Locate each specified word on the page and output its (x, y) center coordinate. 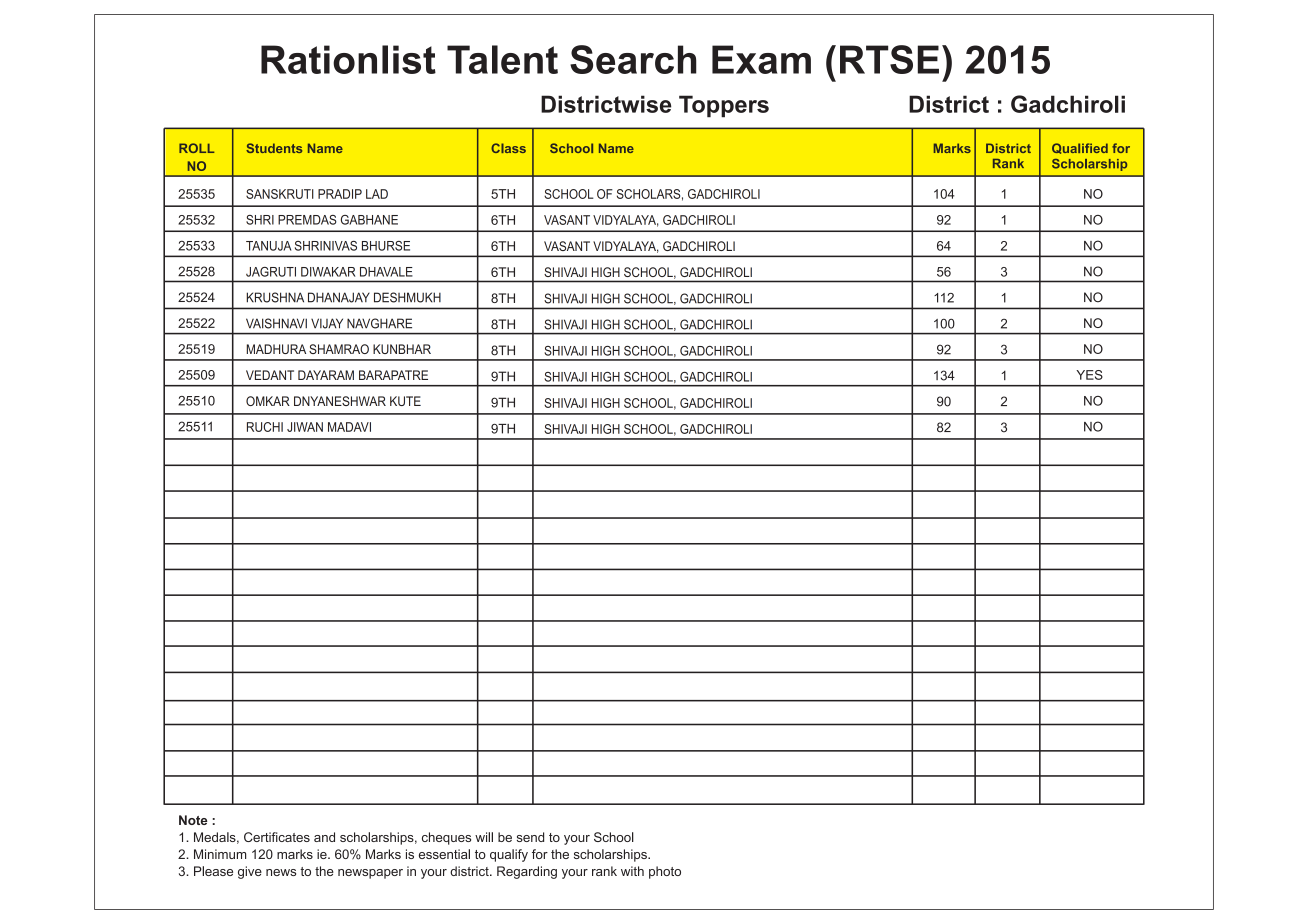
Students (274, 148)
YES (1089, 375)
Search (633, 59)
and (324, 837)
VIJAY (327, 323)
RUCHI (265, 427)
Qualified (1080, 148)
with (632, 871)
